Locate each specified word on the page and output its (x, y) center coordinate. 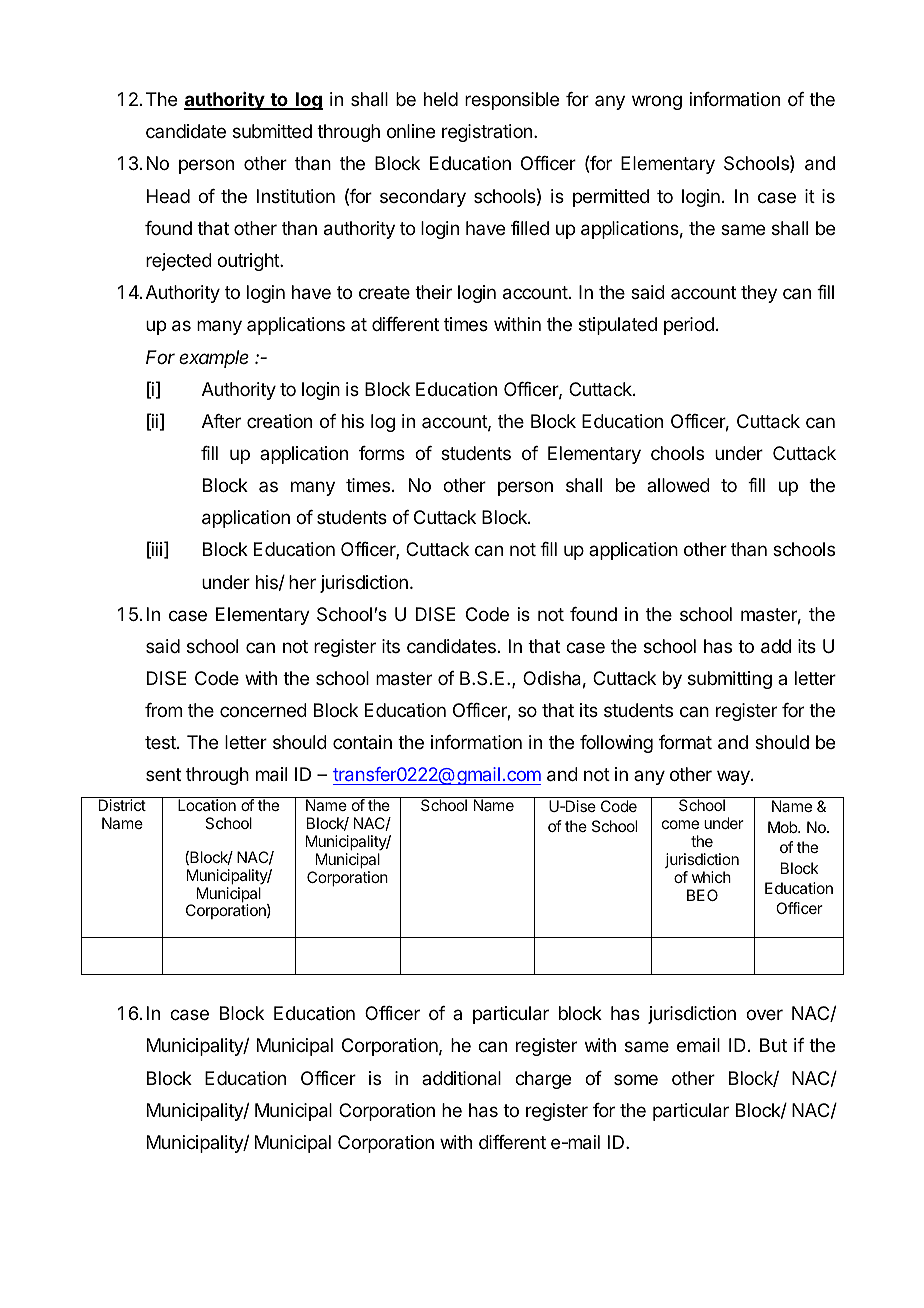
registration (487, 133)
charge (543, 1080)
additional (461, 1078)
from (163, 710)
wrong (657, 102)
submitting (730, 680)
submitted (272, 131)
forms (382, 453)
